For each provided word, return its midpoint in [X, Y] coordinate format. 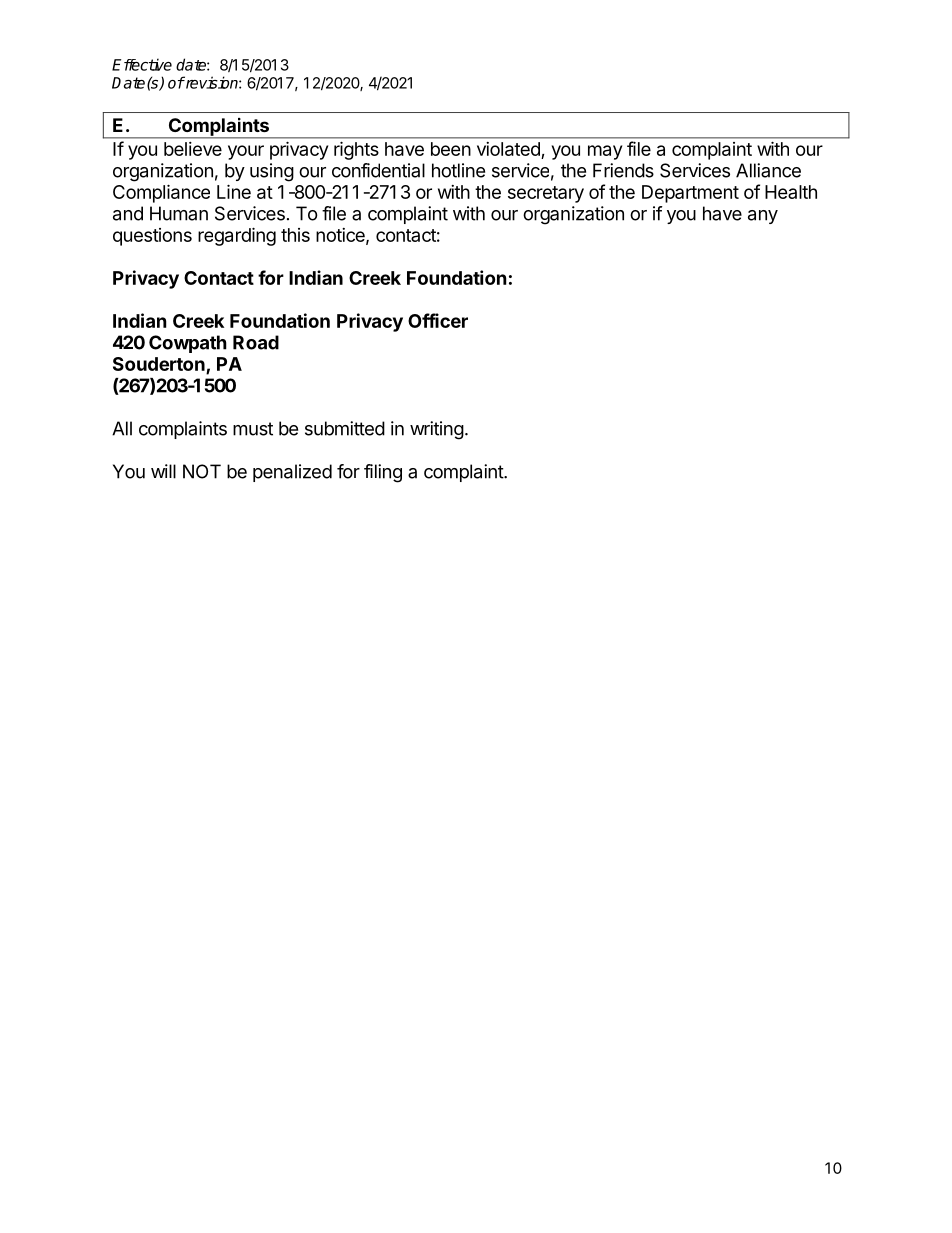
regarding [237, 236]
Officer [438, 320]
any [763, 217]
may [605, 152]
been [451, 149]
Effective [142, 64]
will [163, 471]
